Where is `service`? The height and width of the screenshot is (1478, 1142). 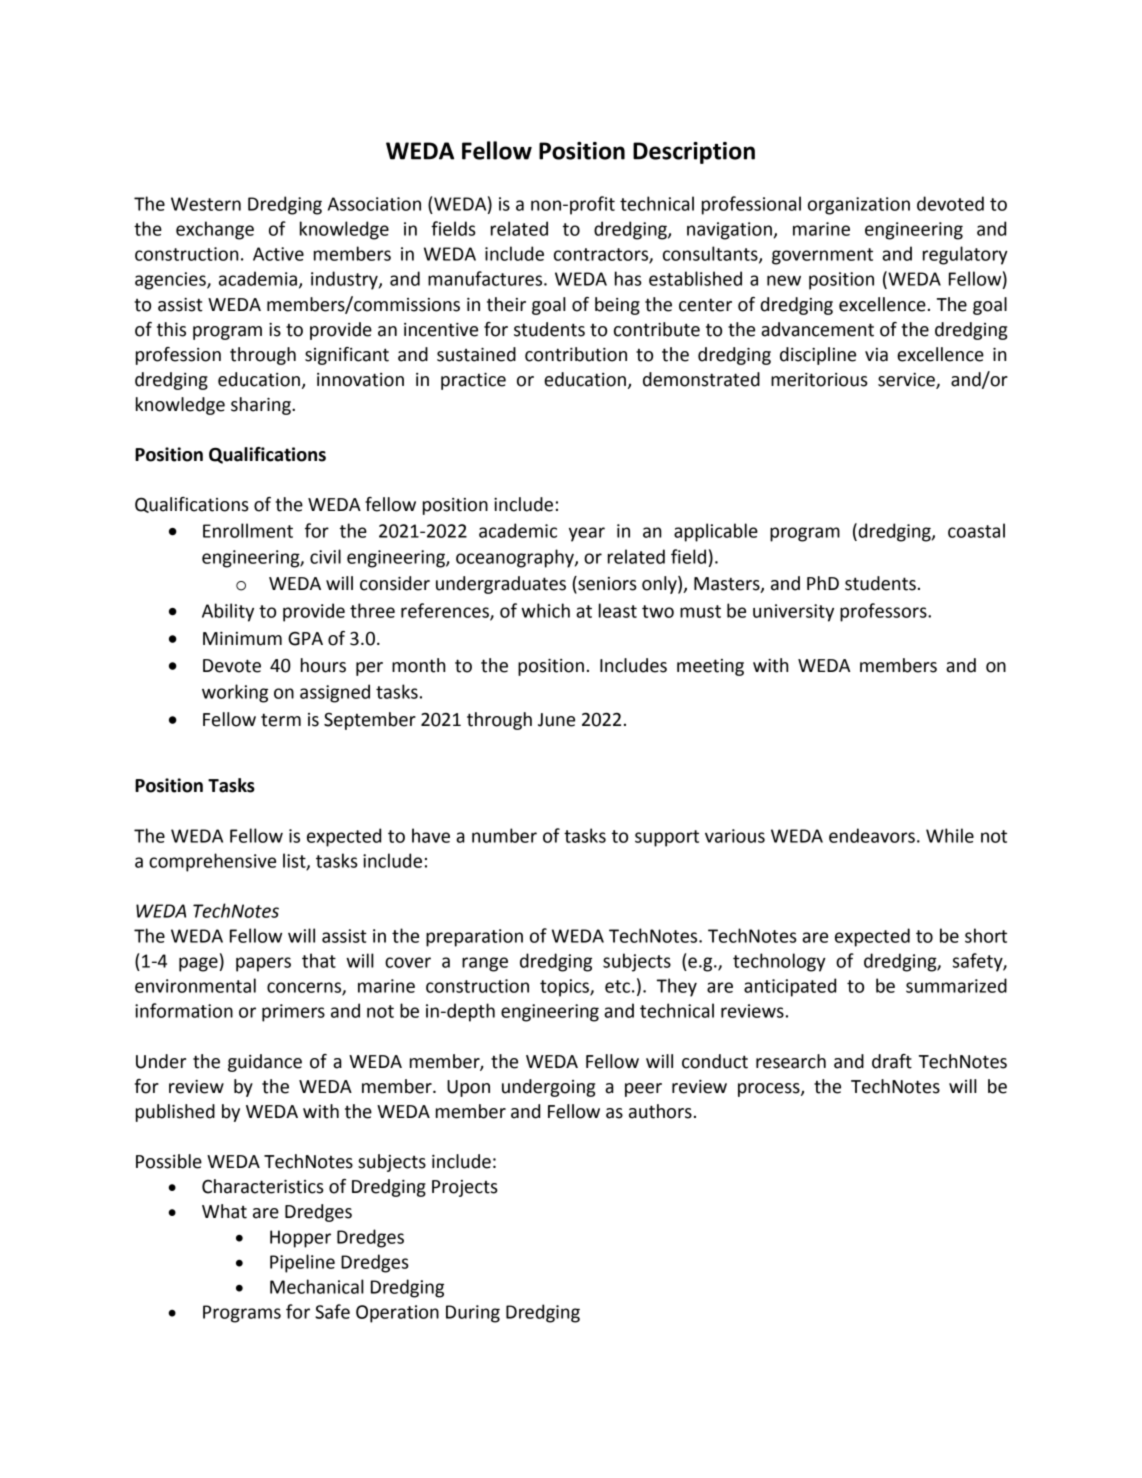
service is located at coordinates (907, 381).
